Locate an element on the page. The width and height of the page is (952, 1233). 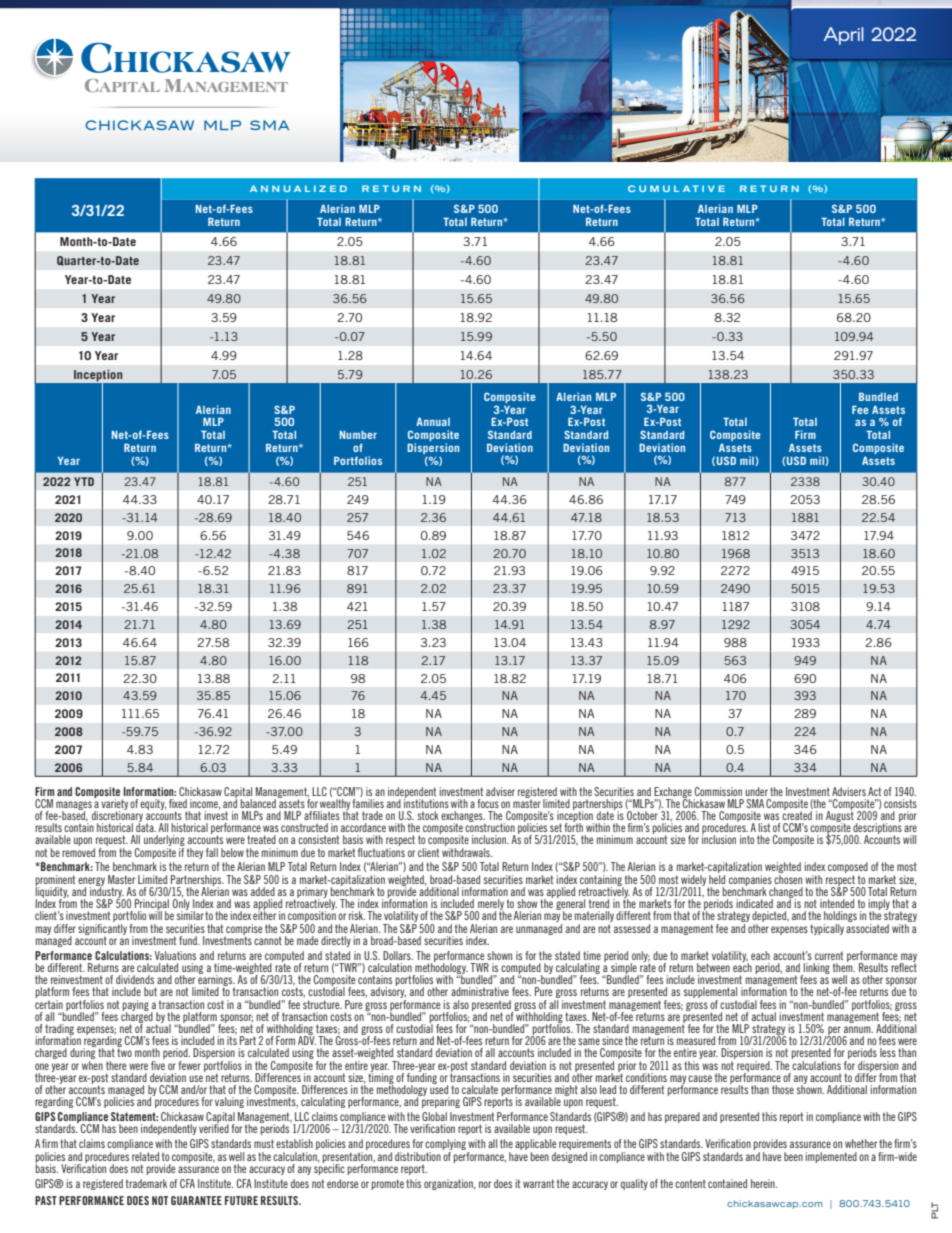
Number is located at coordinates (358, 435).
